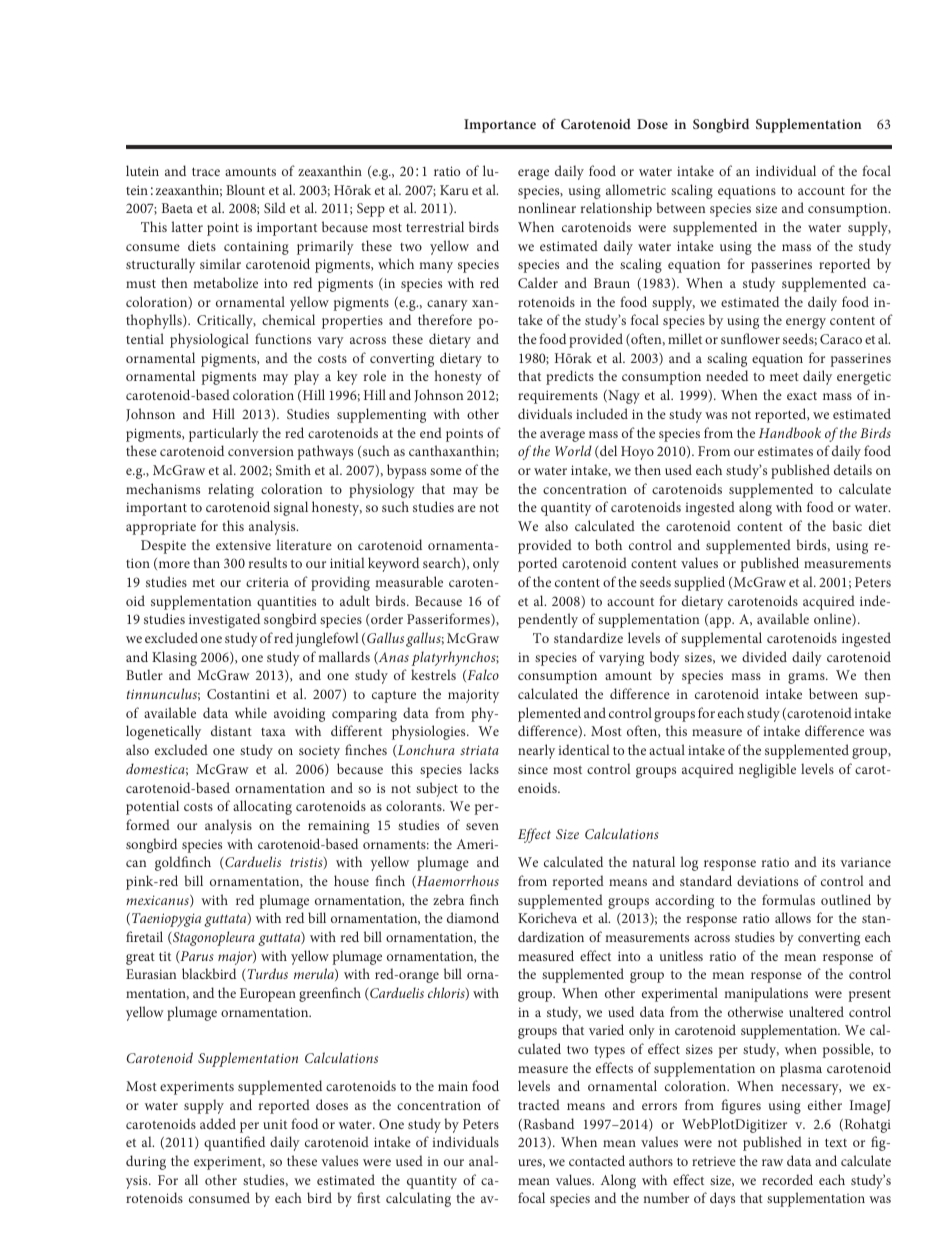 The width and height of the screenshot is (952, 1233). Describe the element at coordinates (597, 1160) in the screenshot. I see `contacted` at that location.
